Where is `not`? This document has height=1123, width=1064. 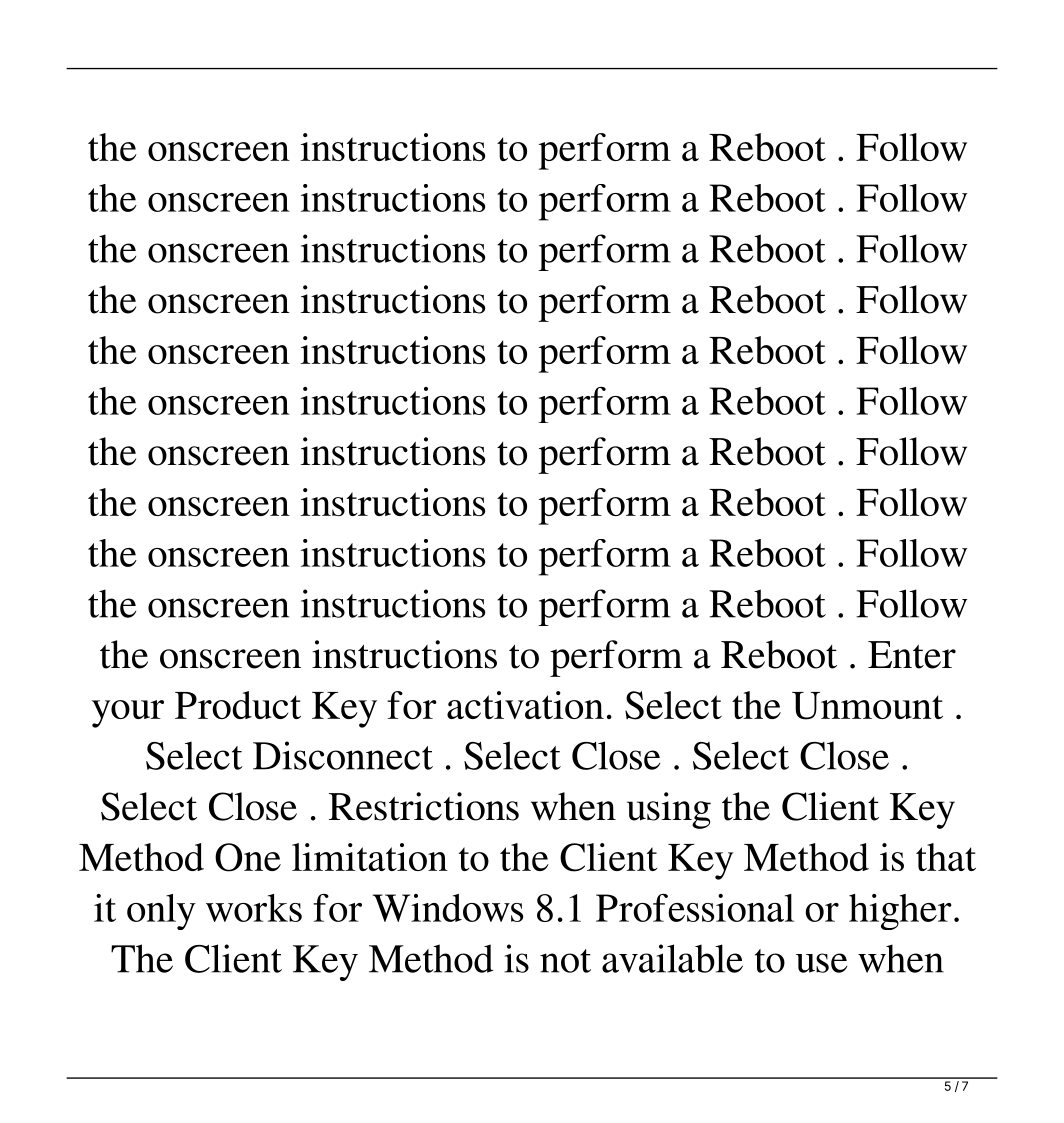
not is located at coordinates (565, 961).
